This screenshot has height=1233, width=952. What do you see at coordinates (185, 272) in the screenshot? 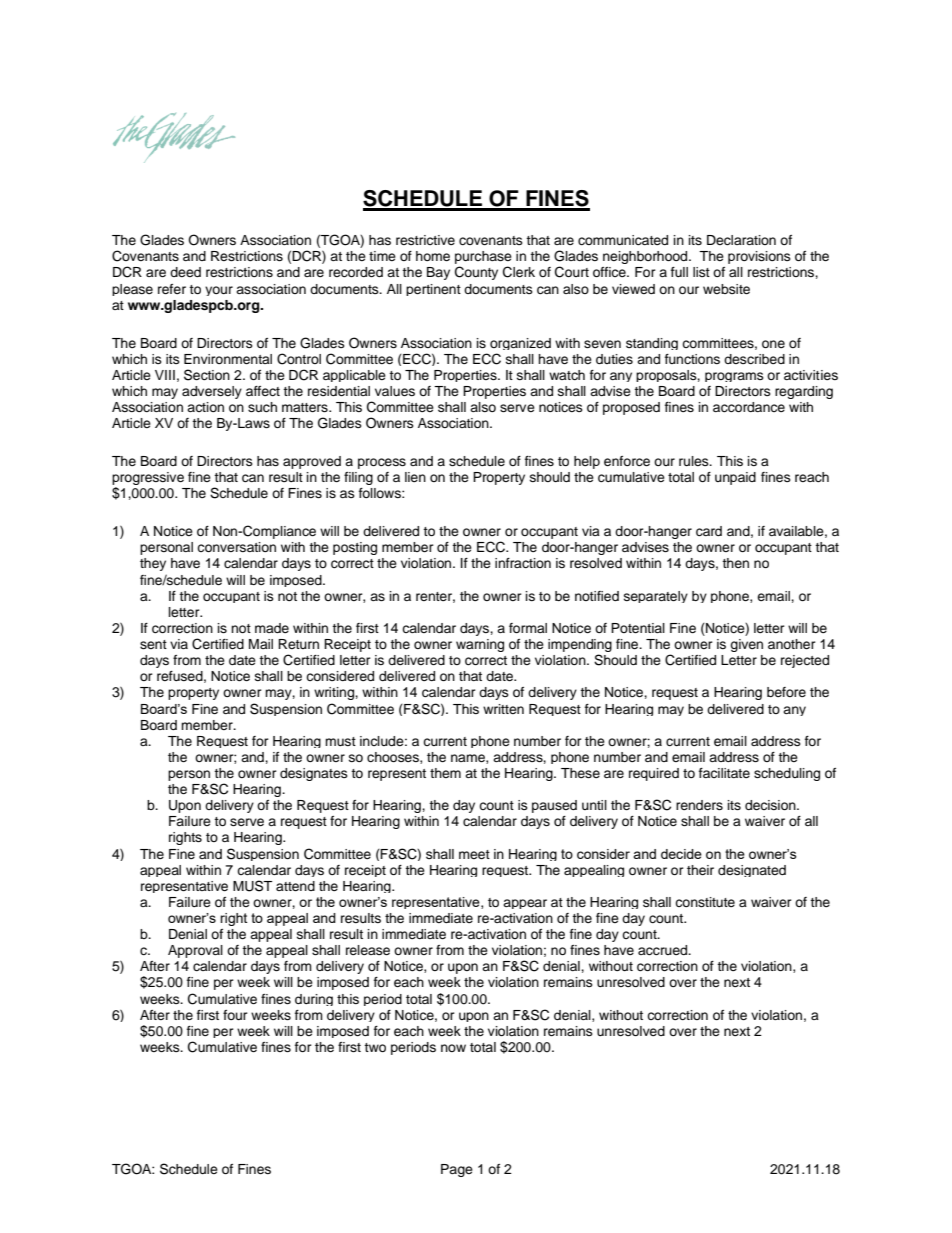
I see `deed` at bounding box center [185, 272].
